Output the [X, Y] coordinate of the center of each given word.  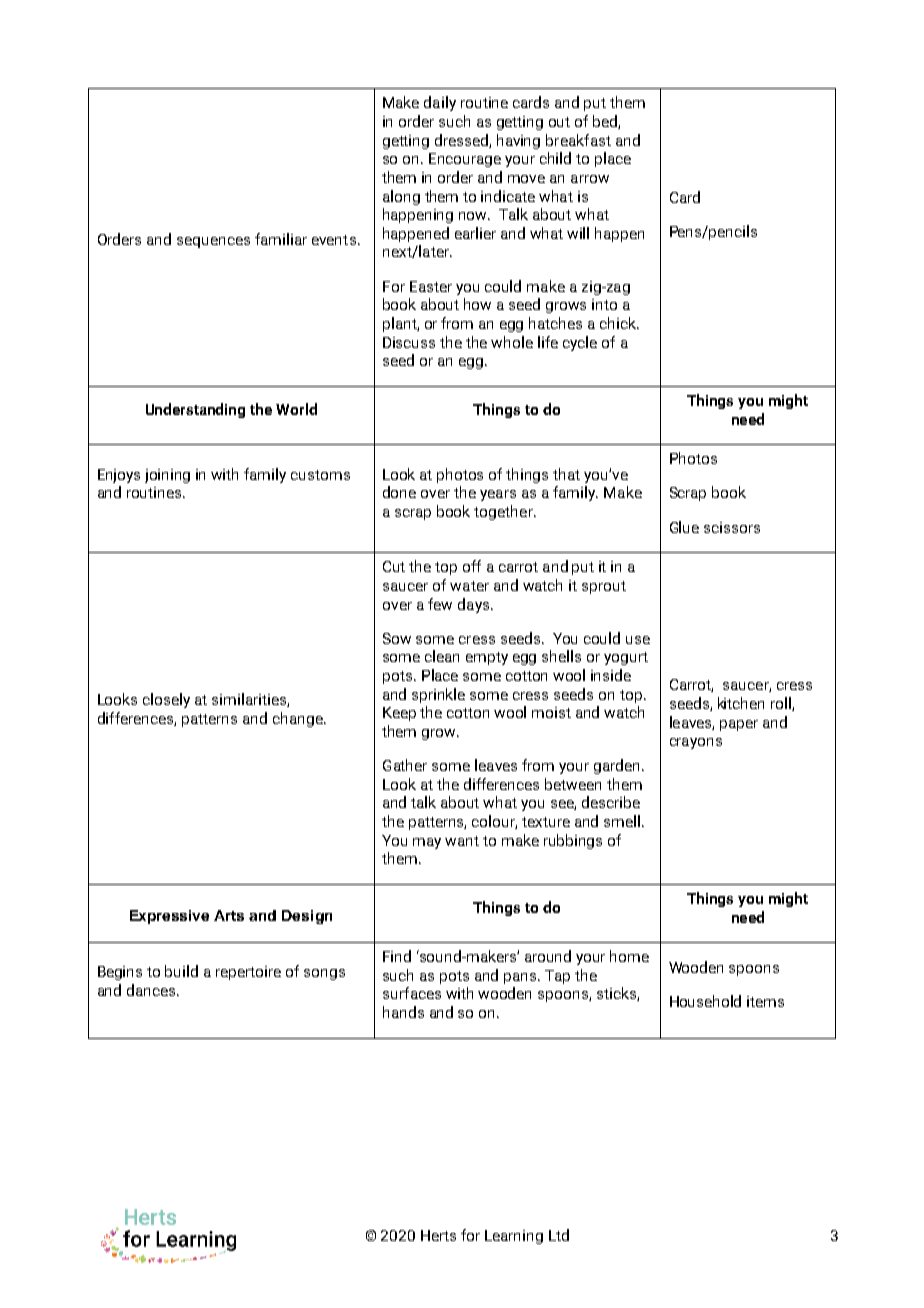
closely [166, 700]
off [472, 566]
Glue [684, 527]
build [181, 971]
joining [167, 476]
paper [739, 725]
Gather [405, 765]
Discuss [409, 342]
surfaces [412, 993]
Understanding [195, 410]
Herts [438, 1235]
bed [606, 122]
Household [705, 1001]
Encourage [465, 160]
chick [619, 323]
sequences [213, 242]
